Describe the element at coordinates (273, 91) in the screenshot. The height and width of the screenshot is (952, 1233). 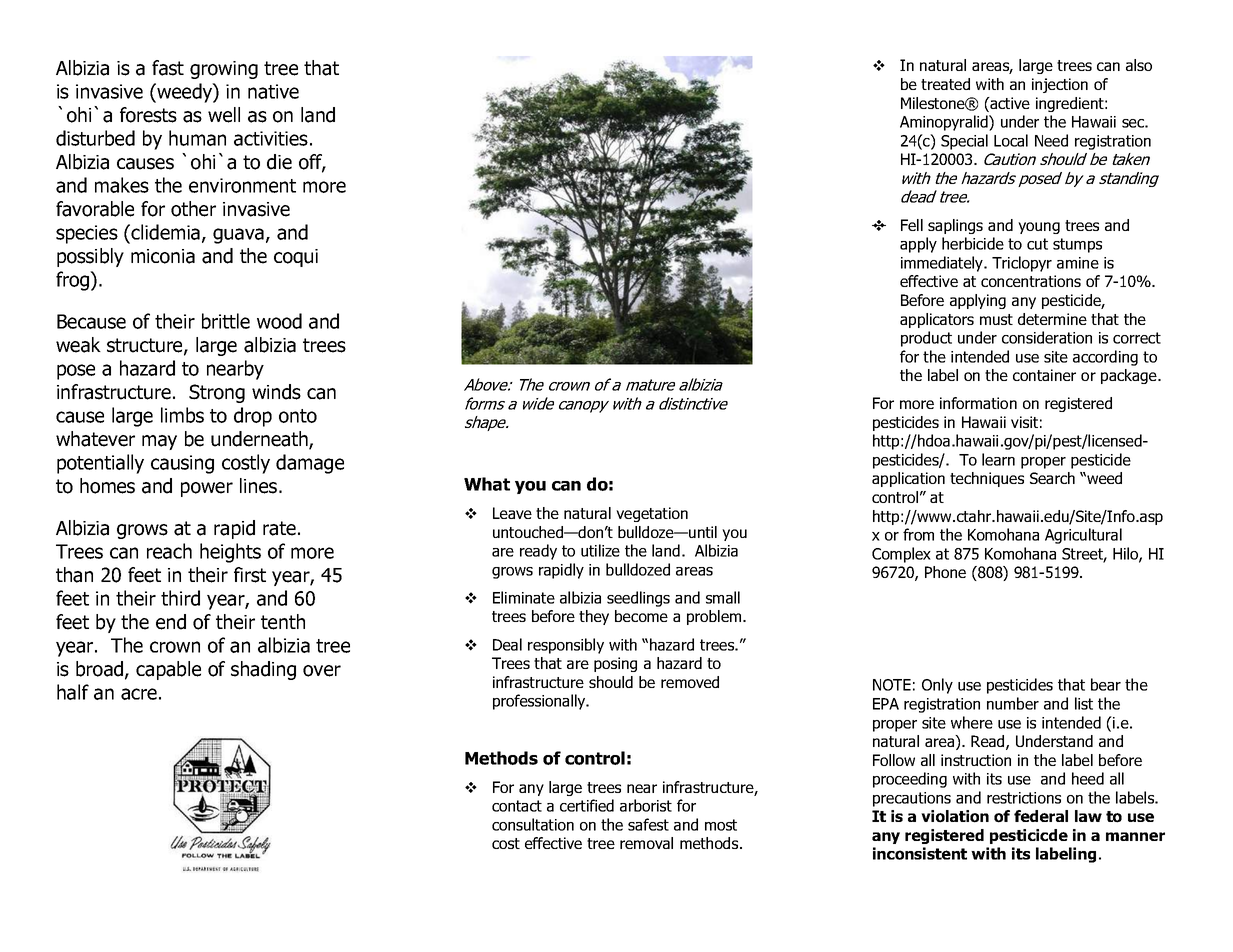
I see `native` at that location.
